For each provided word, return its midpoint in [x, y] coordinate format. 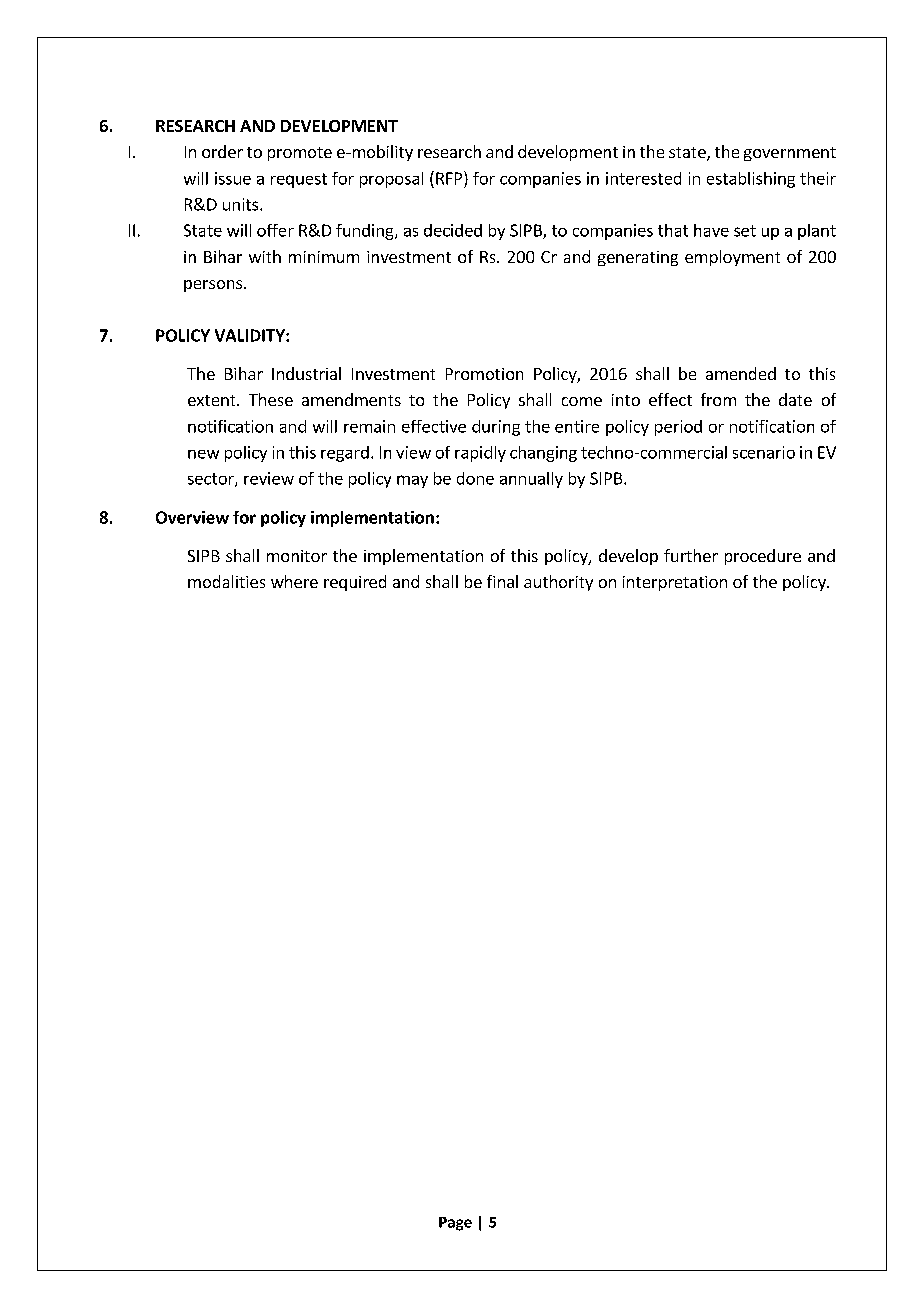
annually [531, 480]
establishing [751, 180]
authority [558, 583]
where [294, 581]
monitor [297, 556]
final [502, 581]
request [299, 180]
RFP [450, 178]
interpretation [675, 583]
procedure [763, 557]
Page [455, 1224]
